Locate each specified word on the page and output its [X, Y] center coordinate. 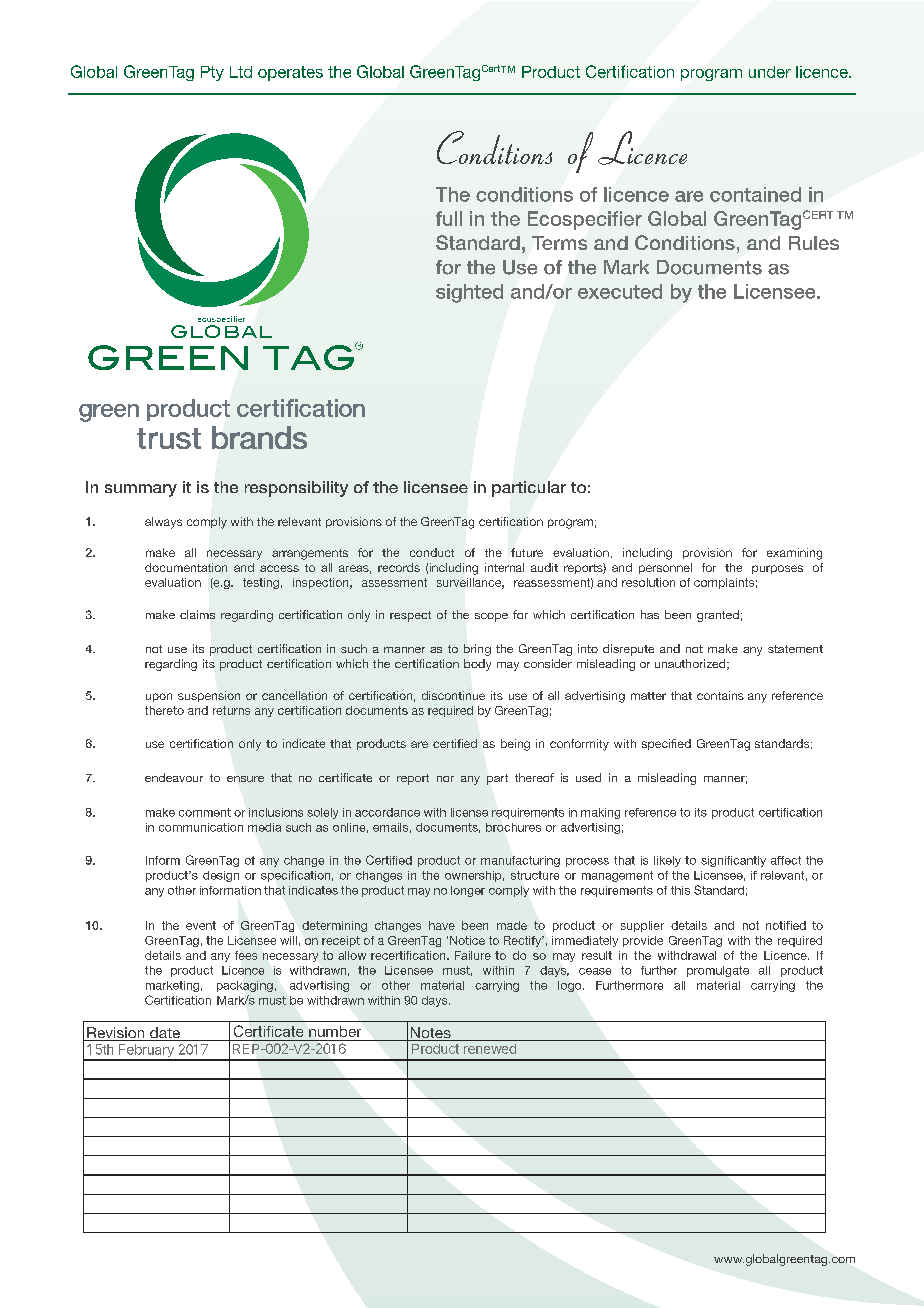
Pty [212, 73]
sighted [469, 293]
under [770, 72]
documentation [186, 567]
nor [445, 779]
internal [504, 567]
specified [666, 744]
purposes [777, 569]
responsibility [296, 489]
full [449, 218]
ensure [245, 779]
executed [620, 291]
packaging [245, 986]
